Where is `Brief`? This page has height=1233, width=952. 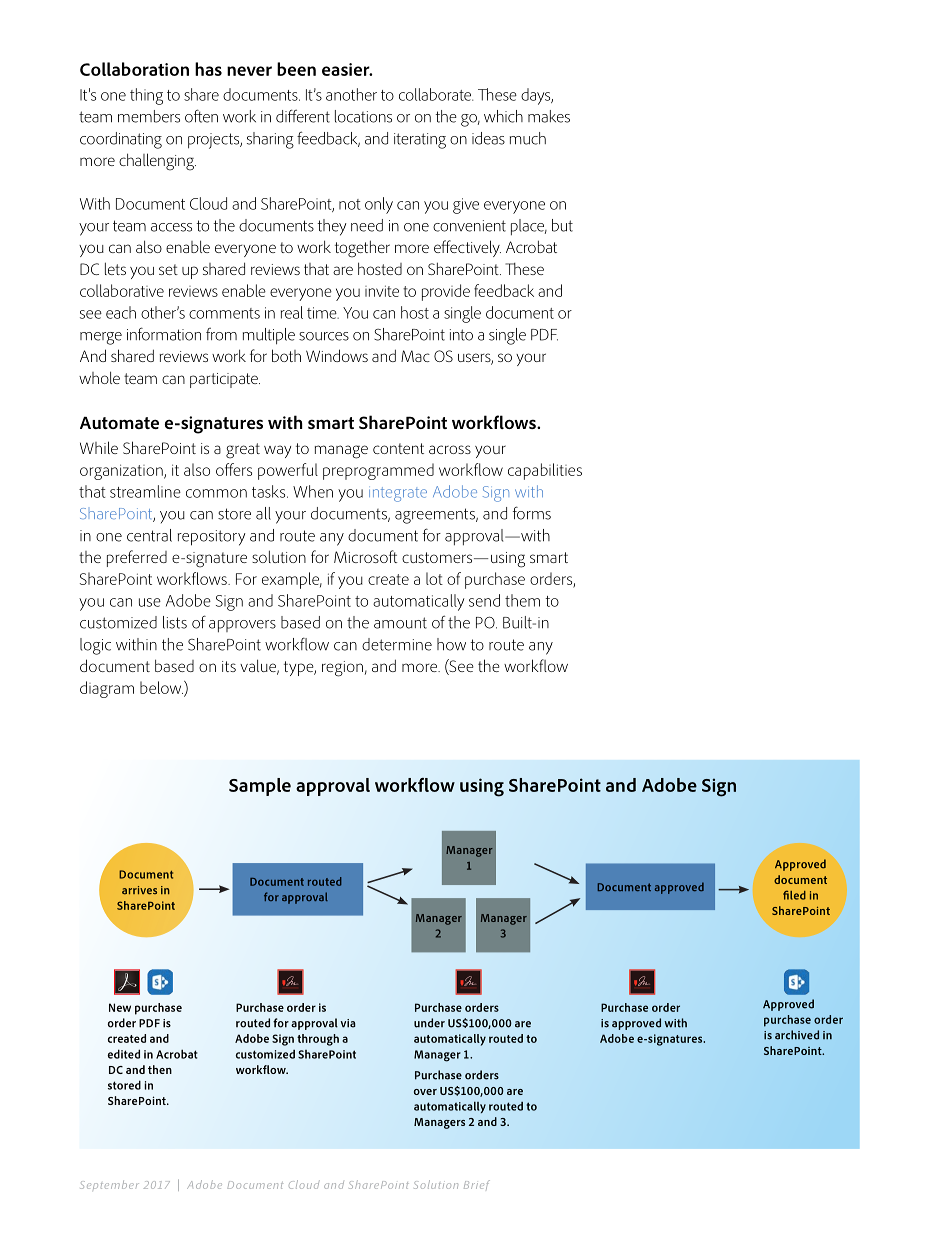
Brief is located at coordinates (477, 1185).
